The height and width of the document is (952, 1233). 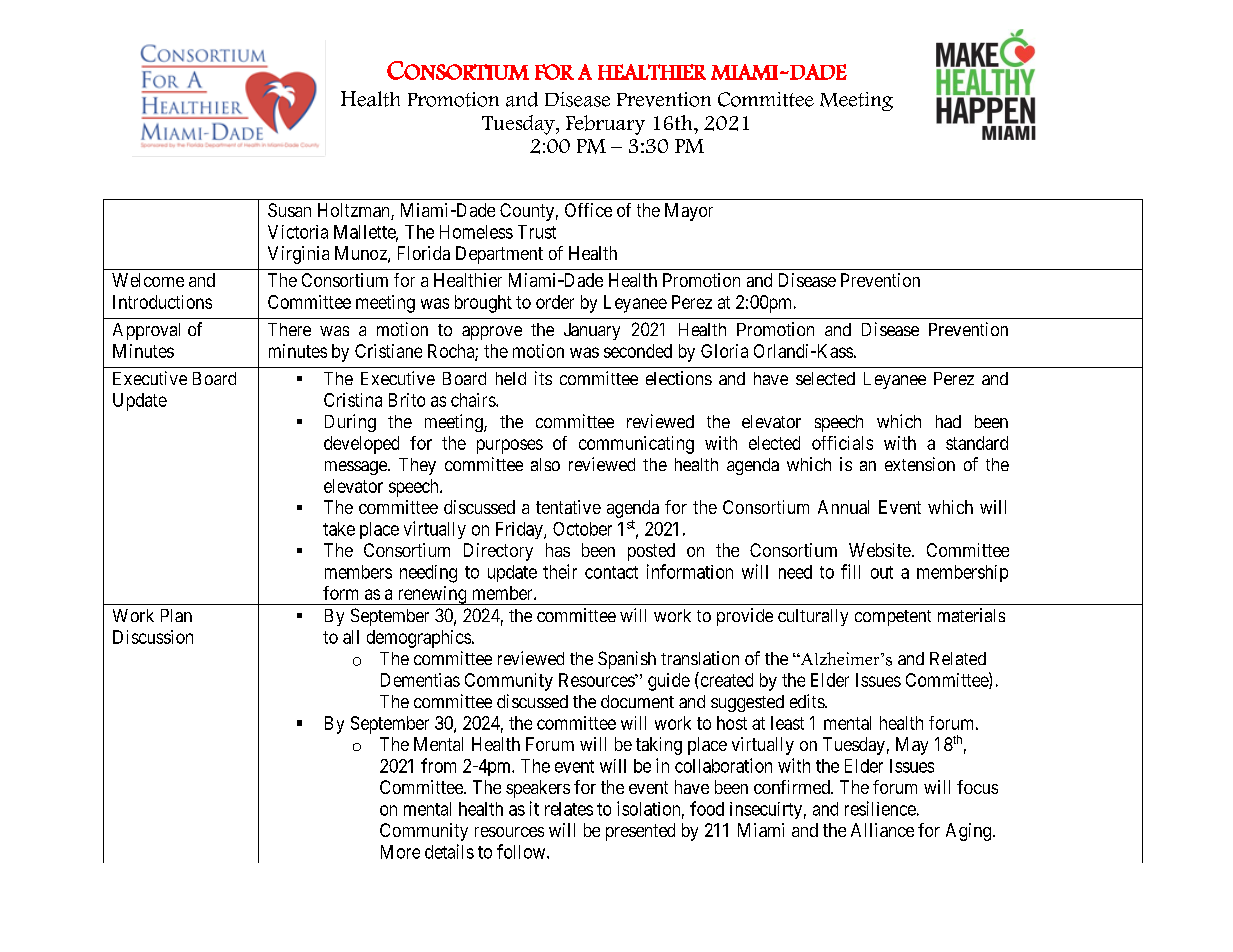 What do you see at coordinates (843, 507) in the document?
I see `Annual` at bounding box center [843, 507].
